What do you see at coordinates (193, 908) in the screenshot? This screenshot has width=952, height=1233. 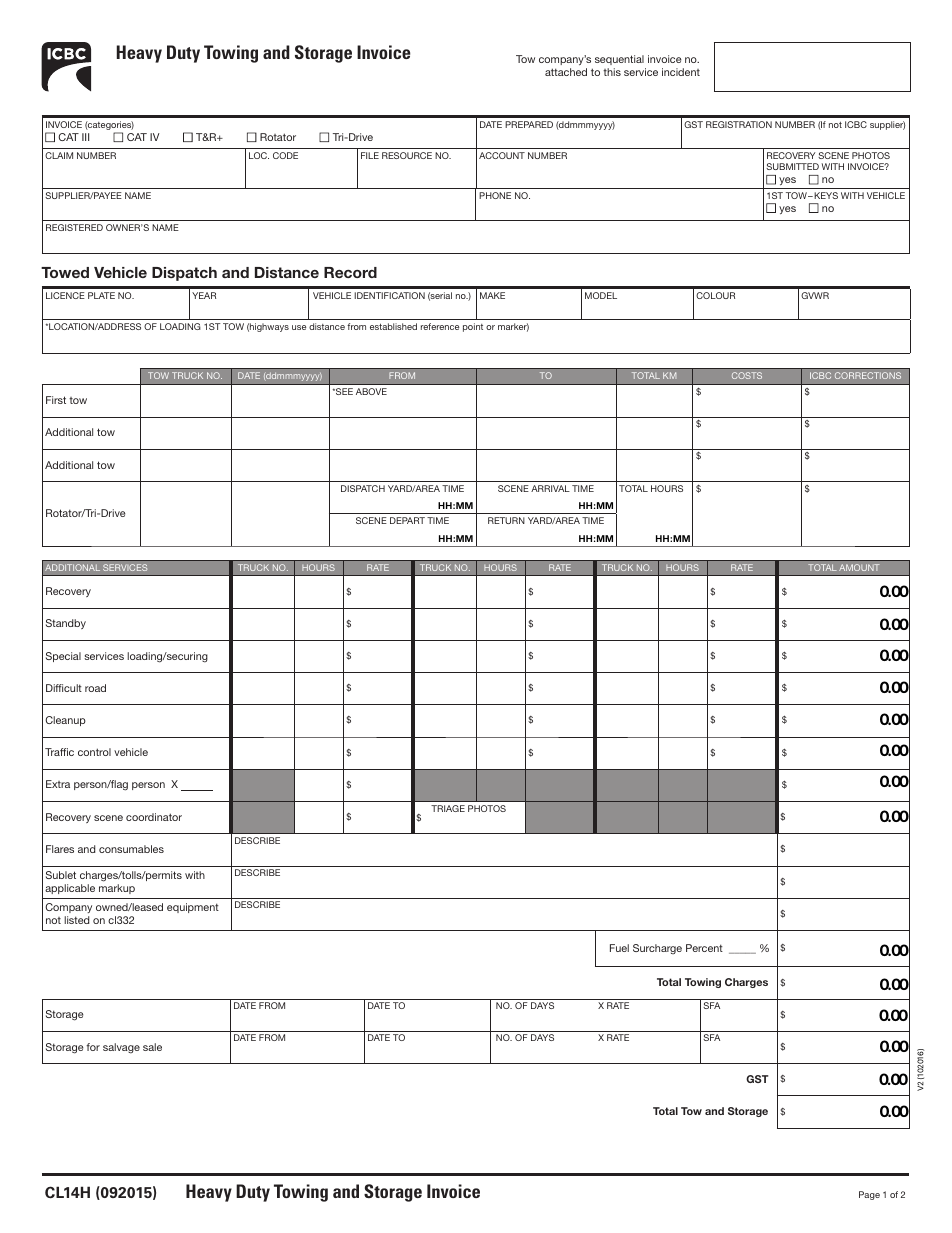 I see `equipment` at bounding box center [193, 908].
